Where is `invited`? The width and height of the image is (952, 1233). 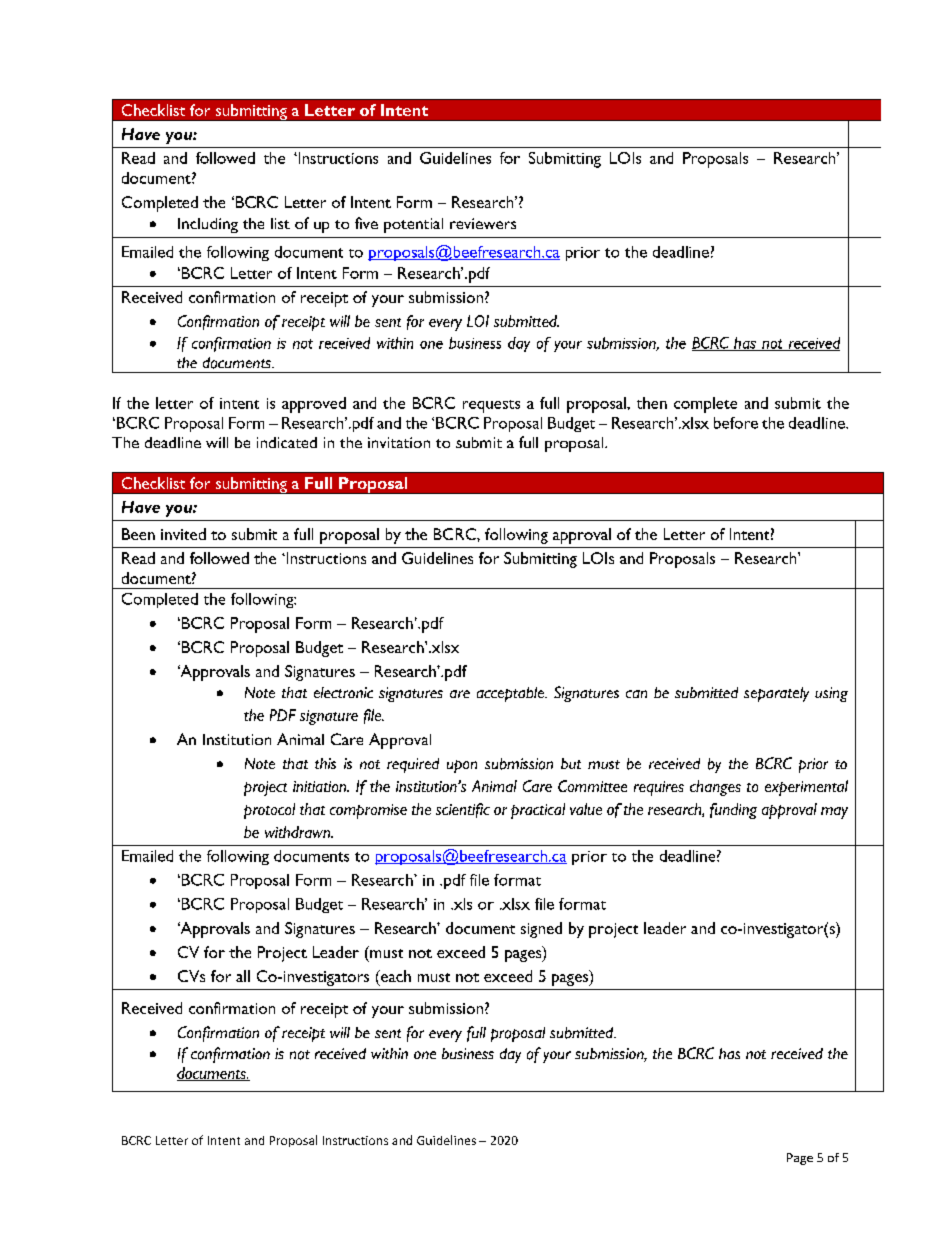
invited is located at coordinates (183, 534).
